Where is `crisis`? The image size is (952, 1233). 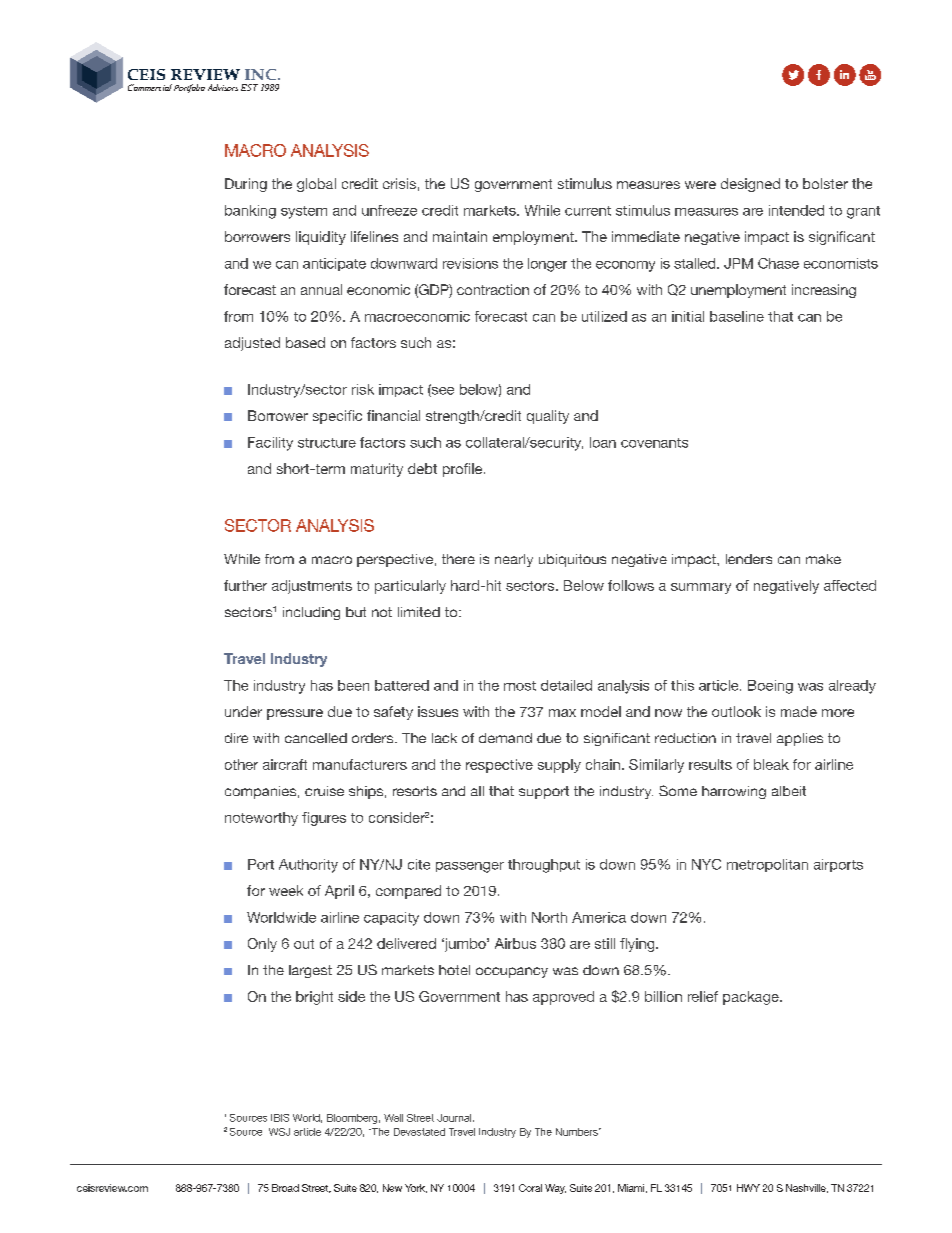 crisis is located at coordinates (399, 183).
